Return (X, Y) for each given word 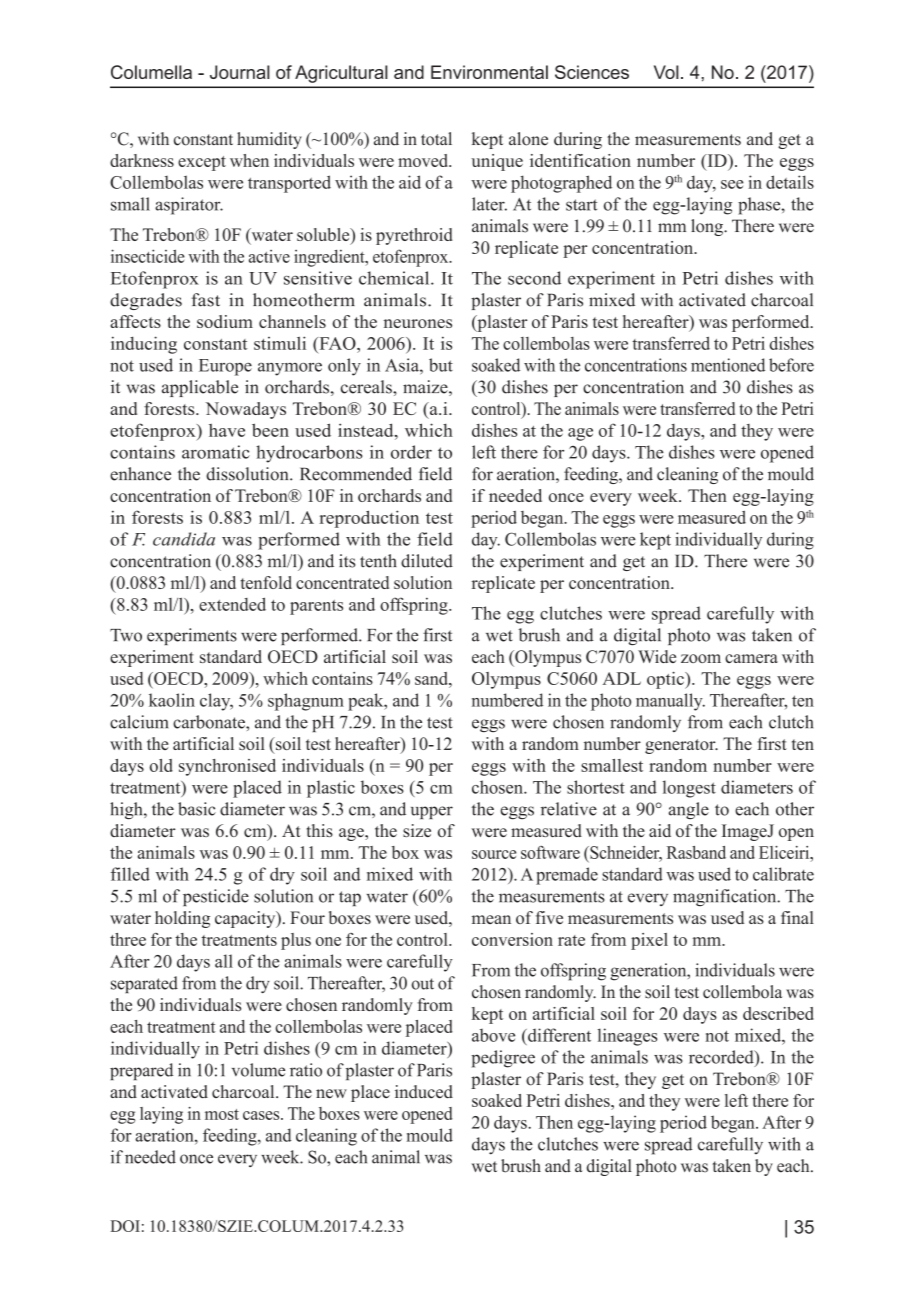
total (436, 139)
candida (184, 539)
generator (681, 746)
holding (182, 919)
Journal (240, 72)
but (441, 365)
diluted (427, 561)
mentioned (728, 365)
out (423, 984)
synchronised (227, 767)
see (732, 184)
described (778, 1013)
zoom (701, 658)
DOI (125, 1226)
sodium (225, 321)
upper (432, 812)
